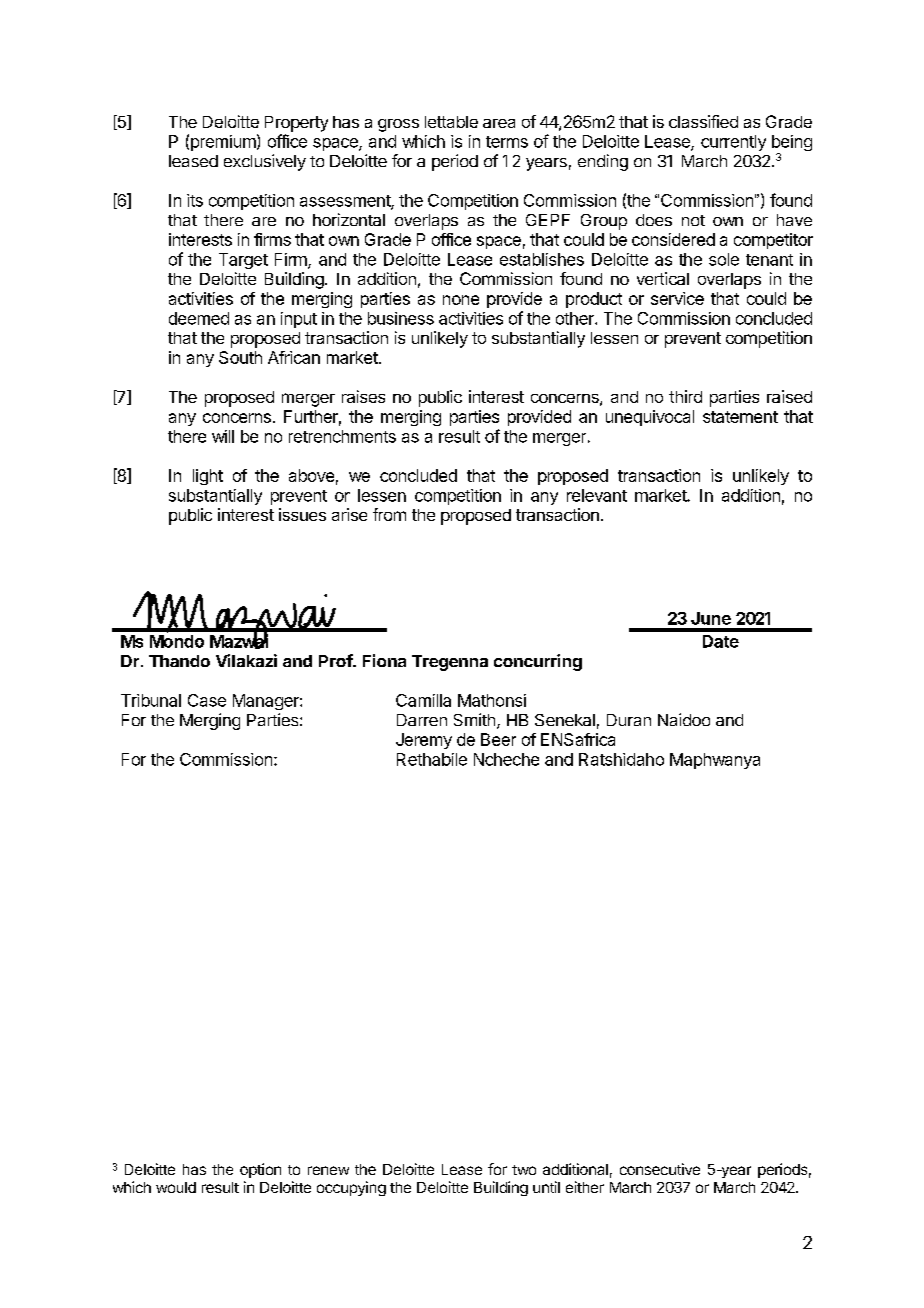  Describe the element at coordinates (507, 142) in the page. I see `terms` at that location.
